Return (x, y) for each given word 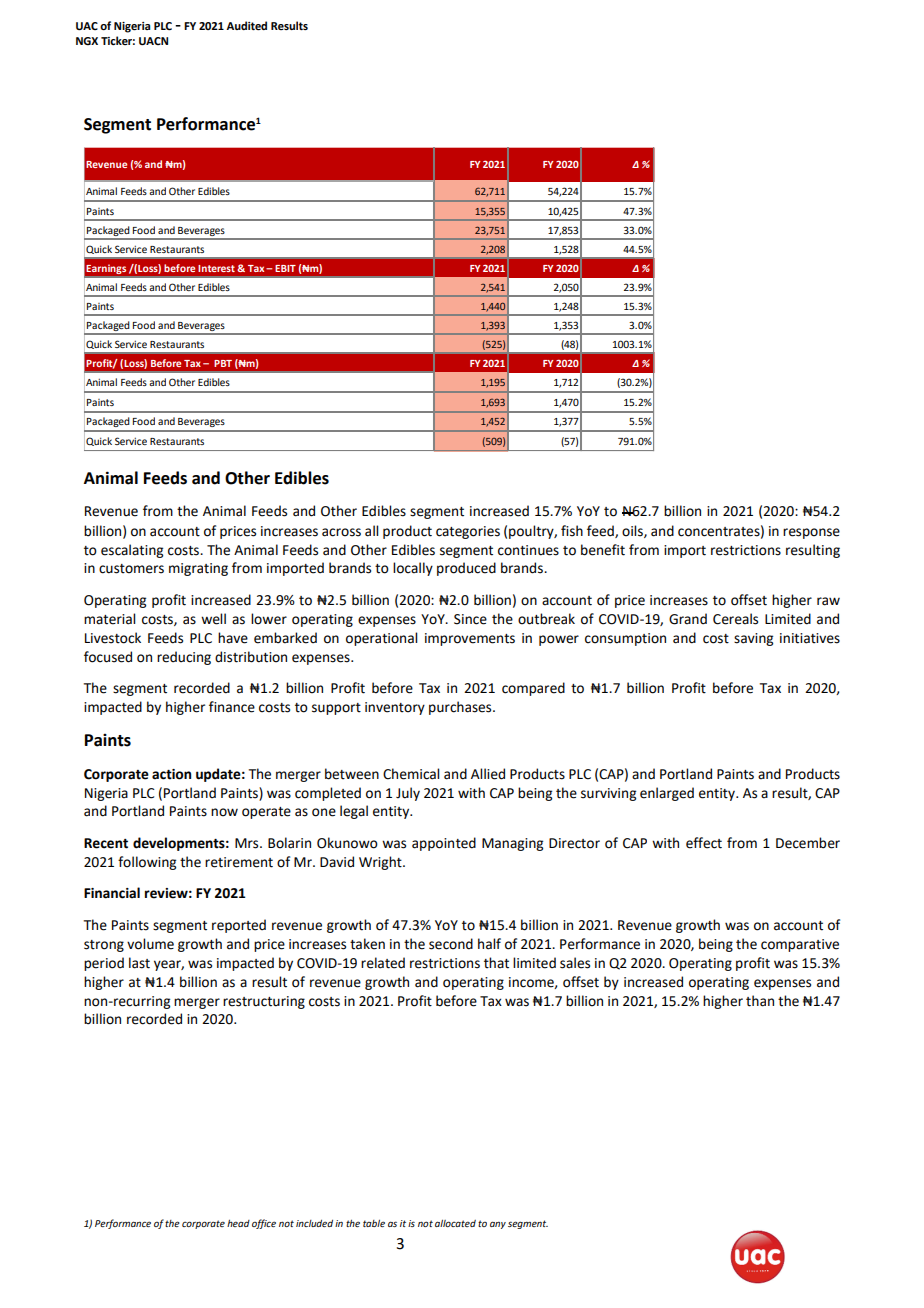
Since (470, 619)
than (760, 1001)
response (811, 533)
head (238, 1223)
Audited (246, 26)
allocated (455, 1223)
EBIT (285, 268)
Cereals (735, 619)
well (213, 619)
